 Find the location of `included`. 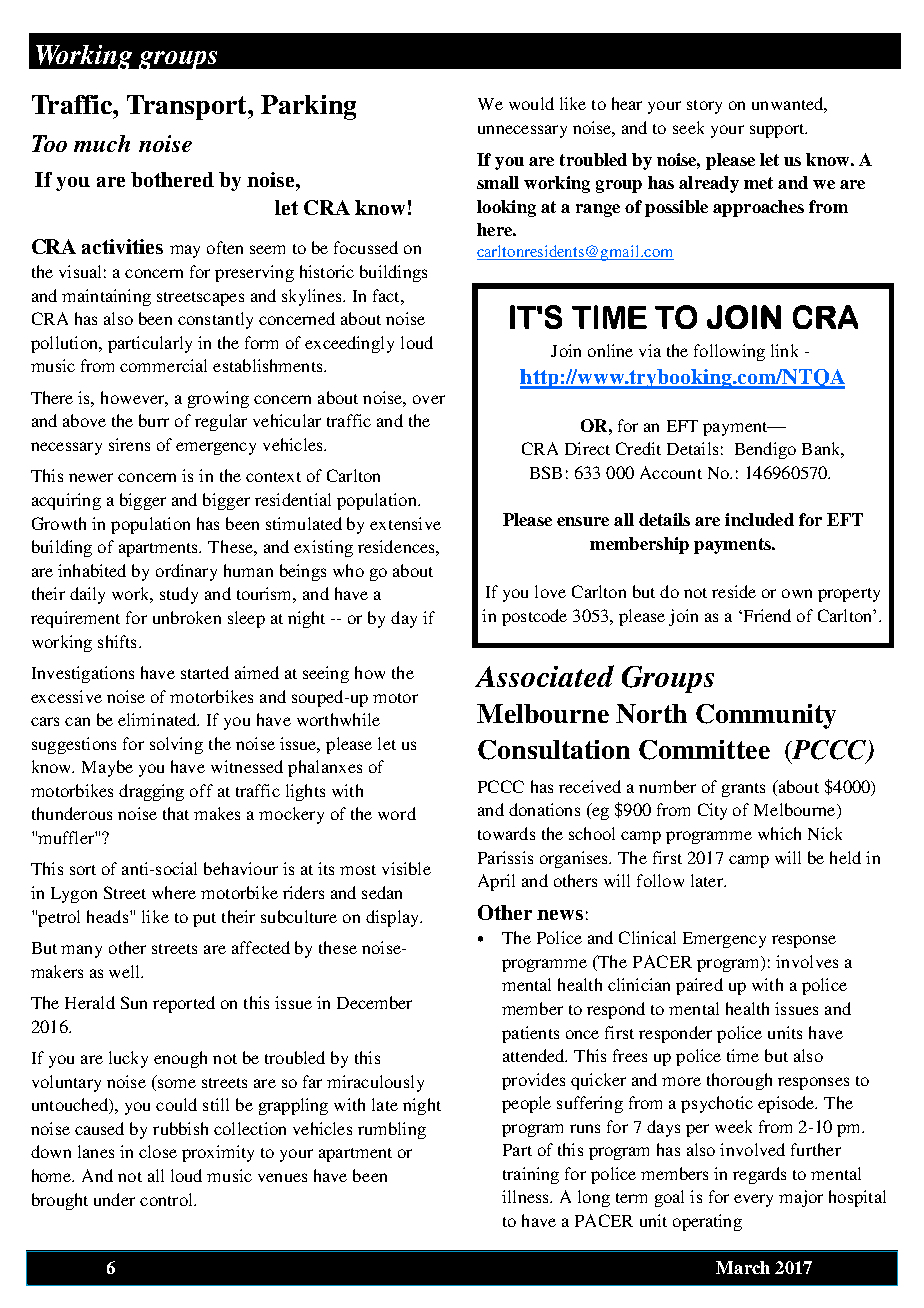

included is located at coordinates (759, 519).
